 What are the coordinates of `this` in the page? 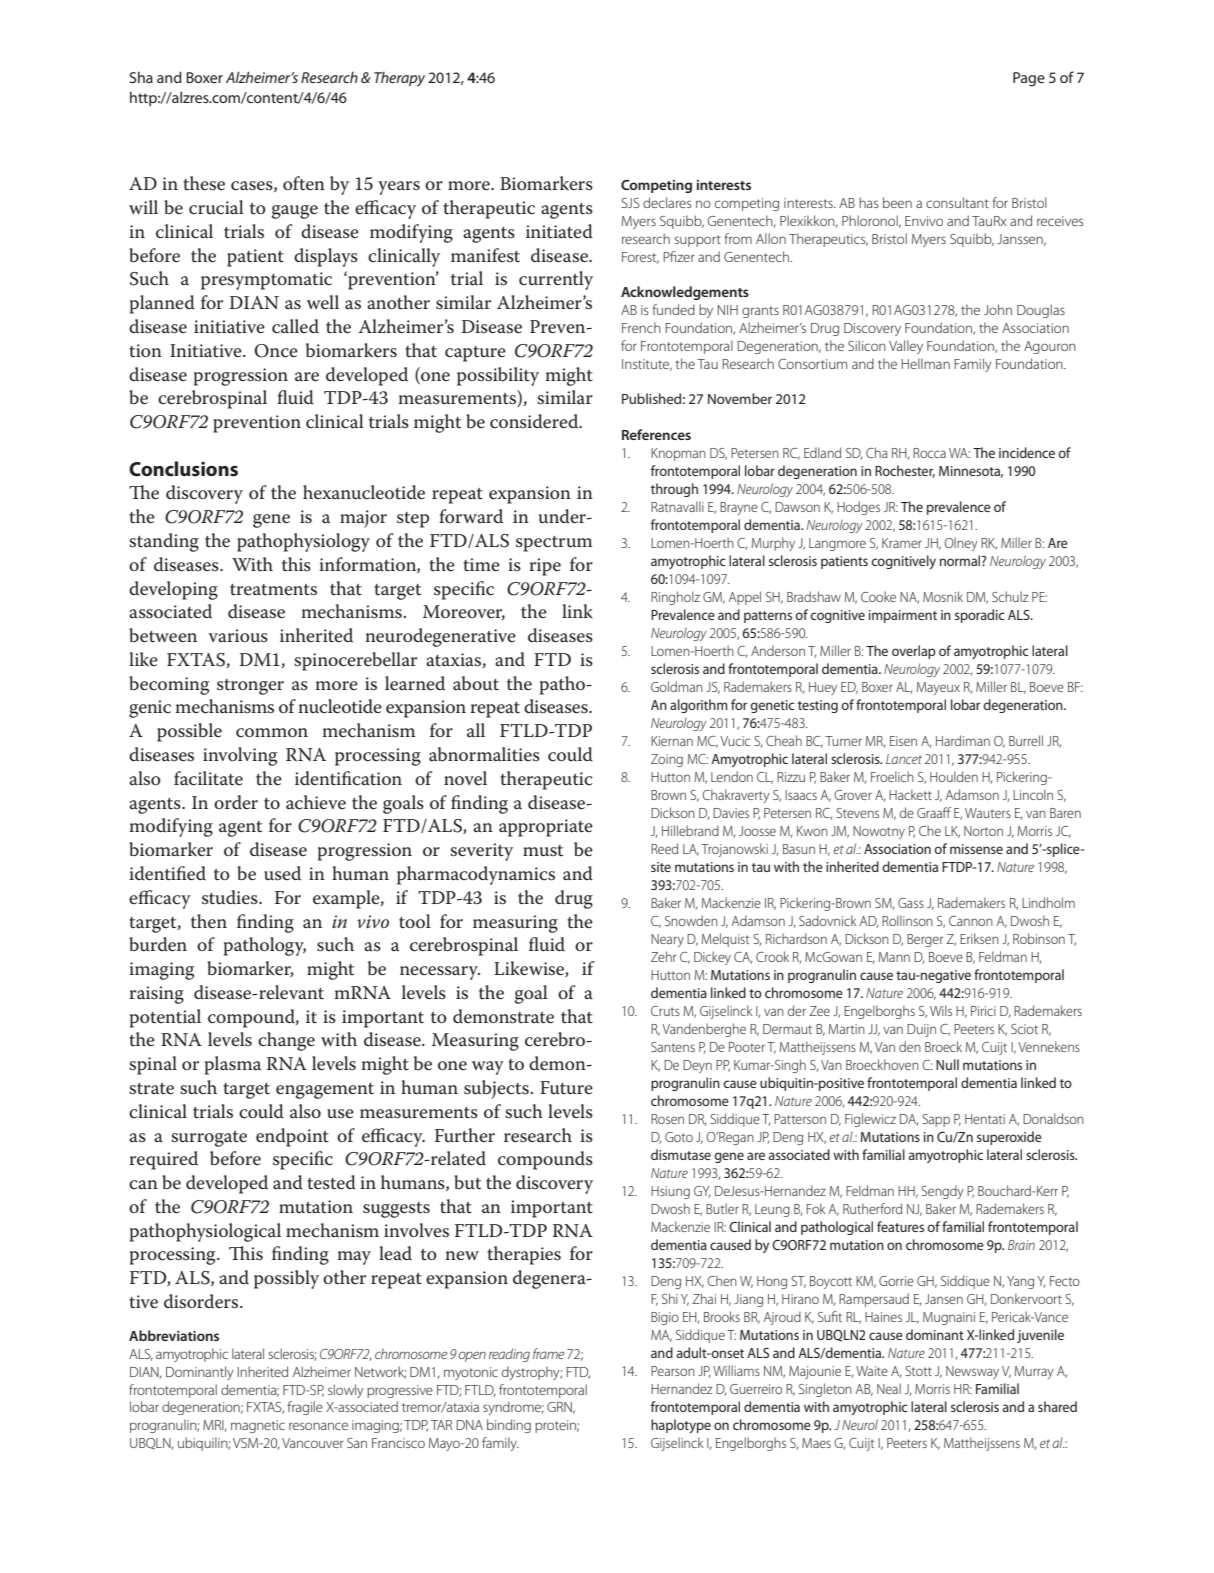 It's located at (296, 564).
